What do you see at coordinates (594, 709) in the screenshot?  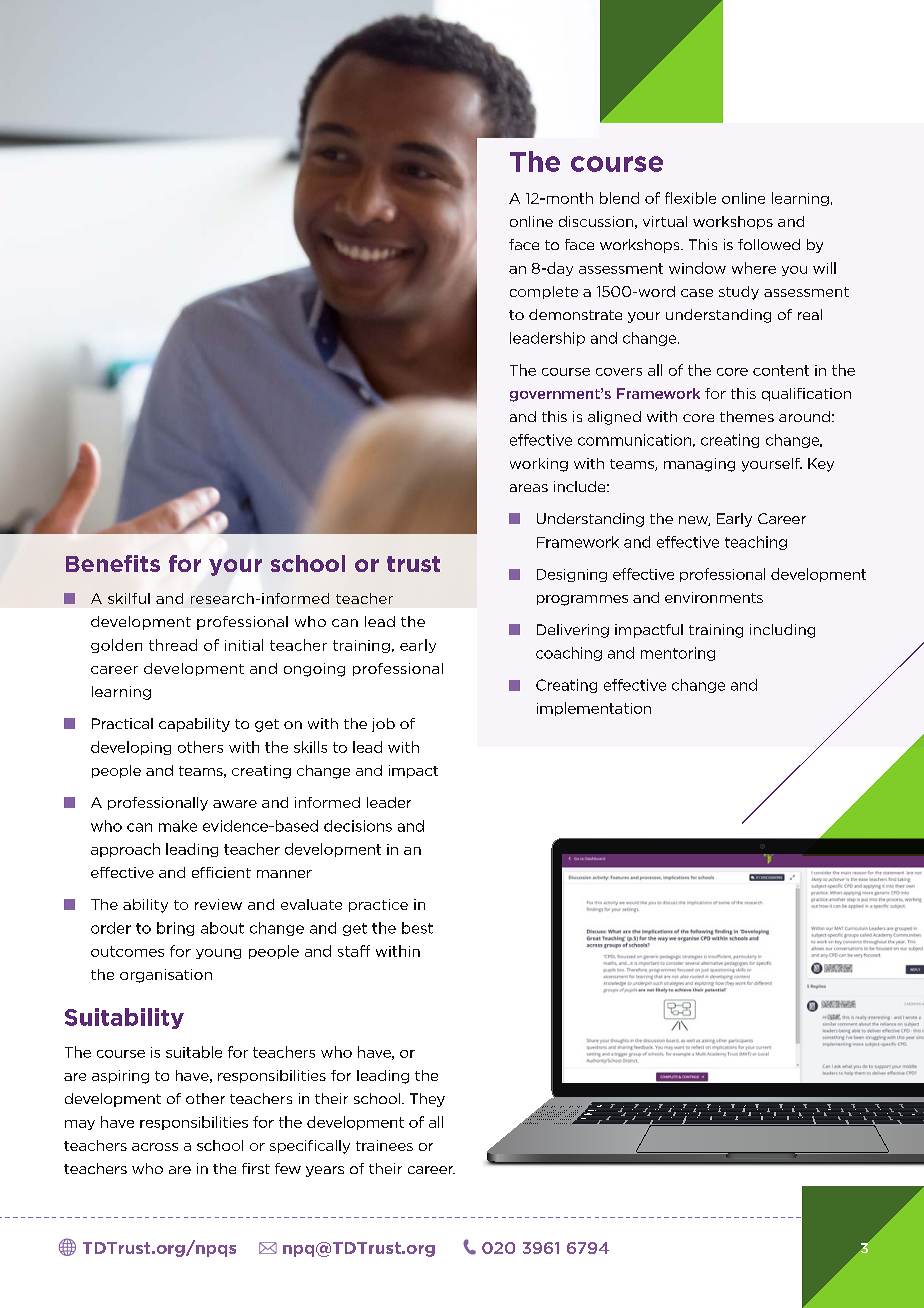 I see `implementation` at bounding box center [594, 709].
